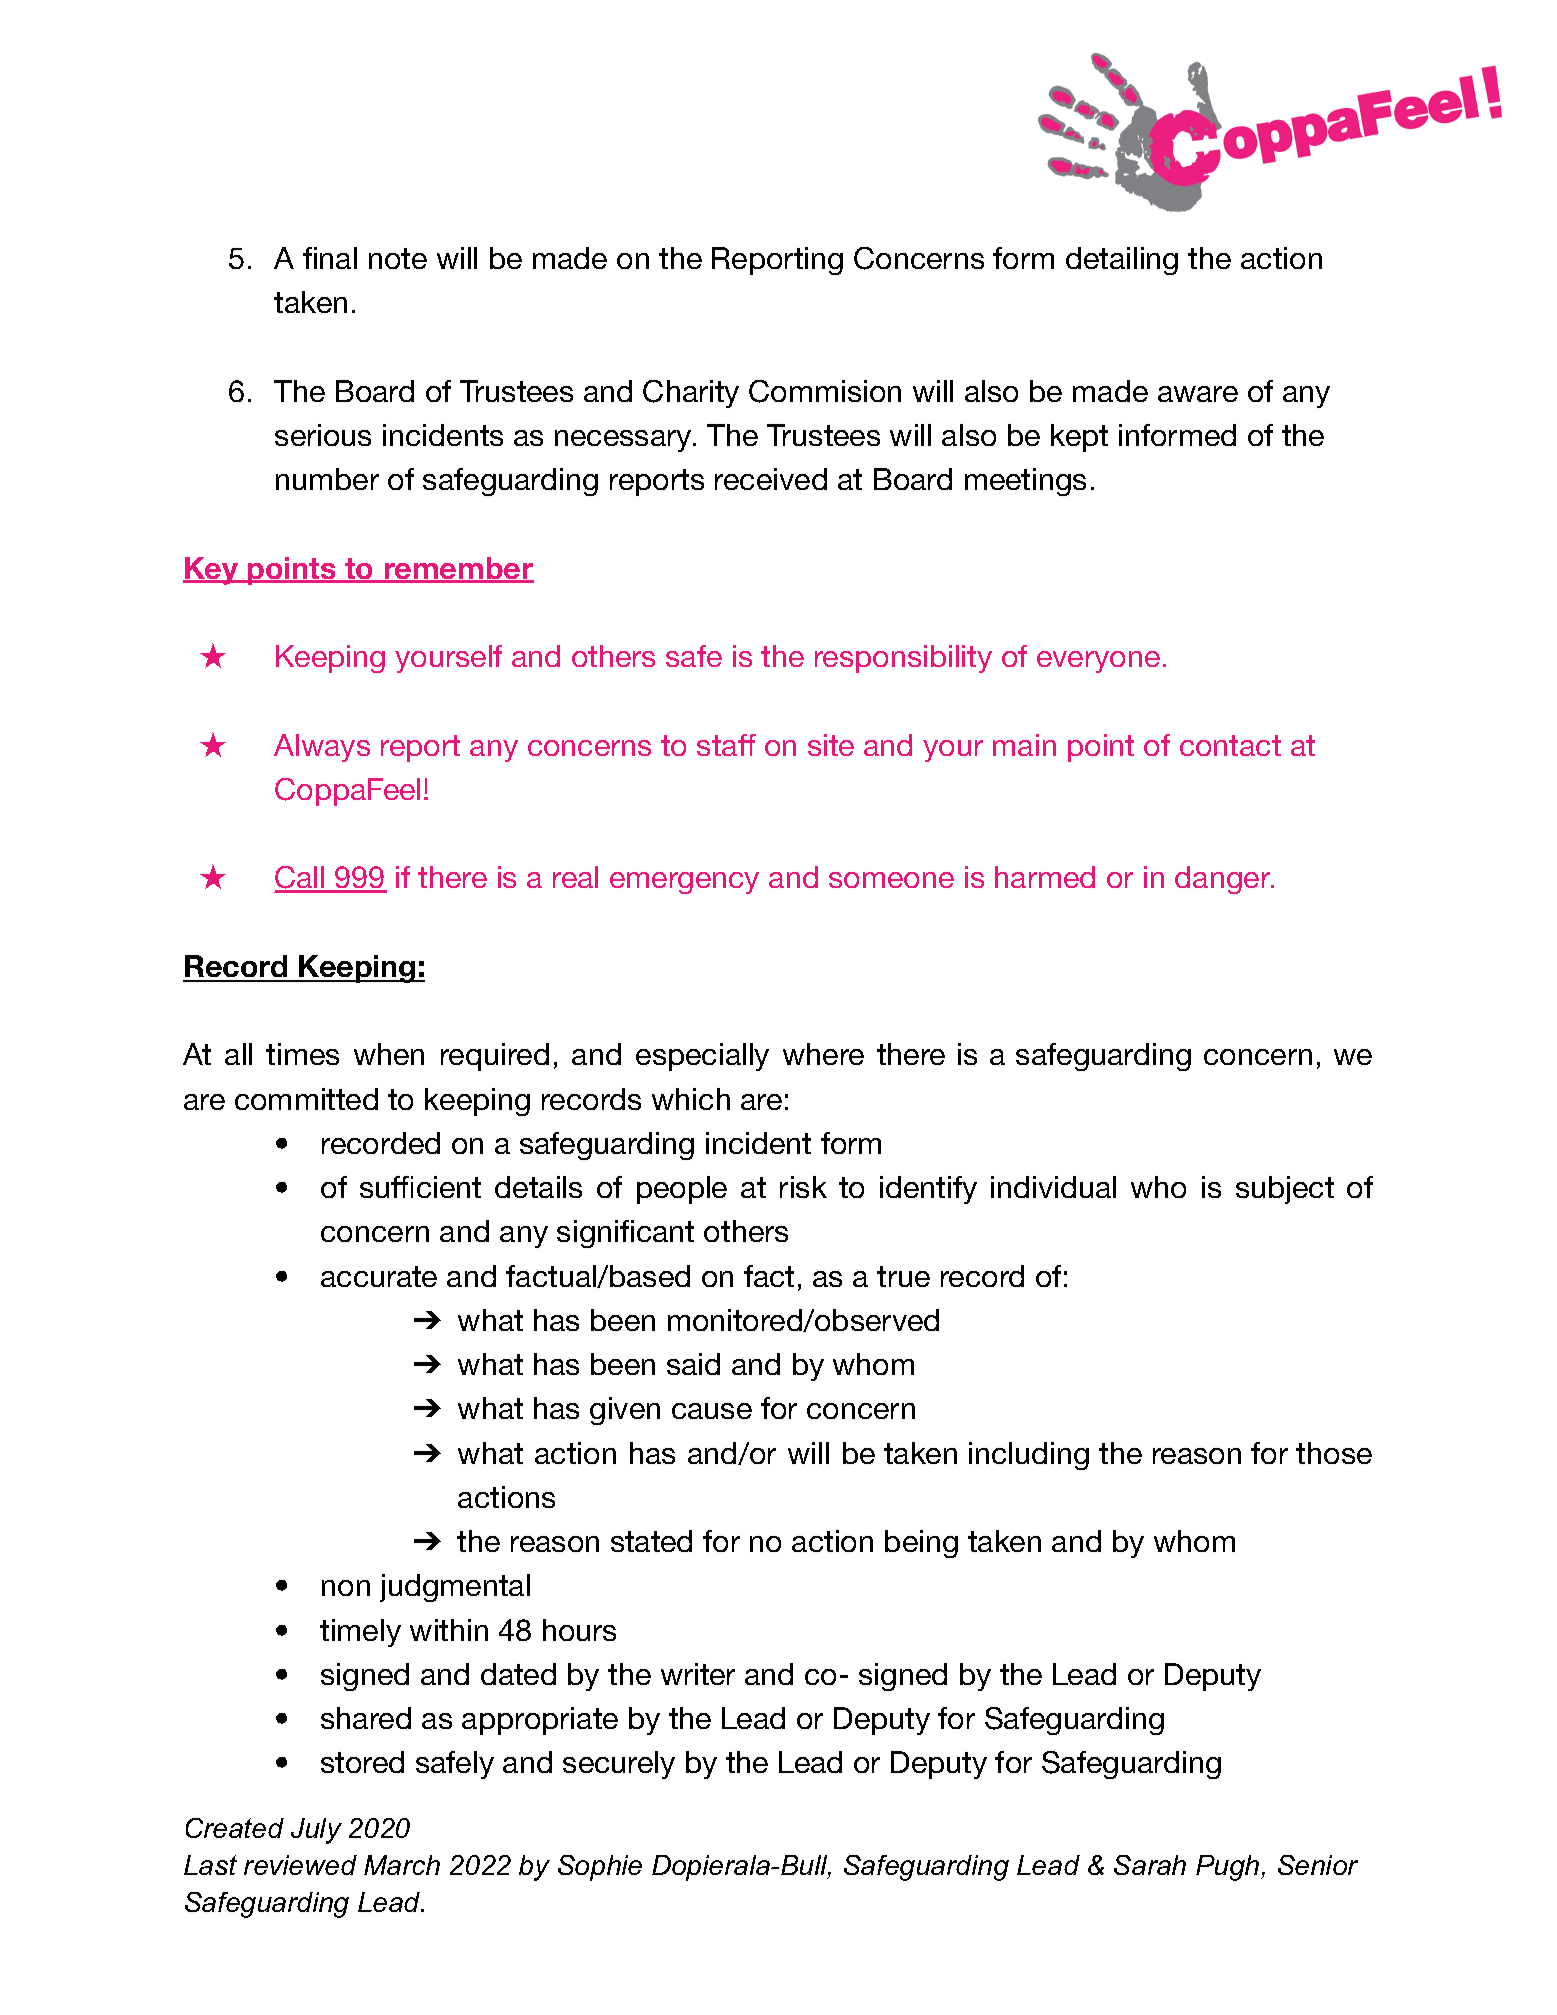 This screenshot has height=2015, width=1557. Describe the element at coordinates (726, 745) in the screenshot. I see `staff` at that location.
